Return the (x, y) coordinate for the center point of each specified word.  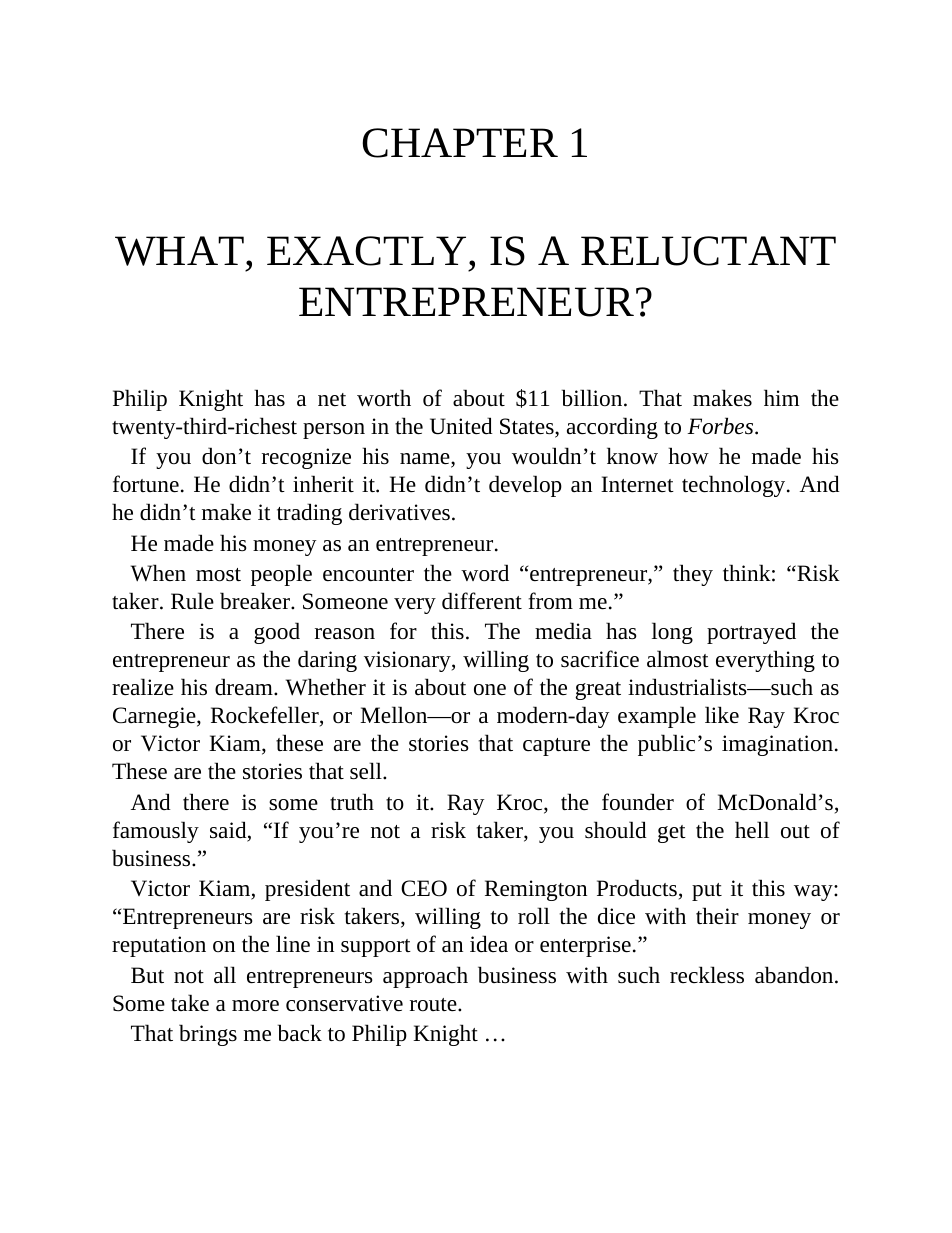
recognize (306, 458)
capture (556, 747)
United (461, 426)
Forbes (721, 426)
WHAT (179, 251)
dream (245, 687)
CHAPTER (460, 143)
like (722, 715)
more (255, 1006)
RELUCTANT (708, 251)
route (434, 1005)
